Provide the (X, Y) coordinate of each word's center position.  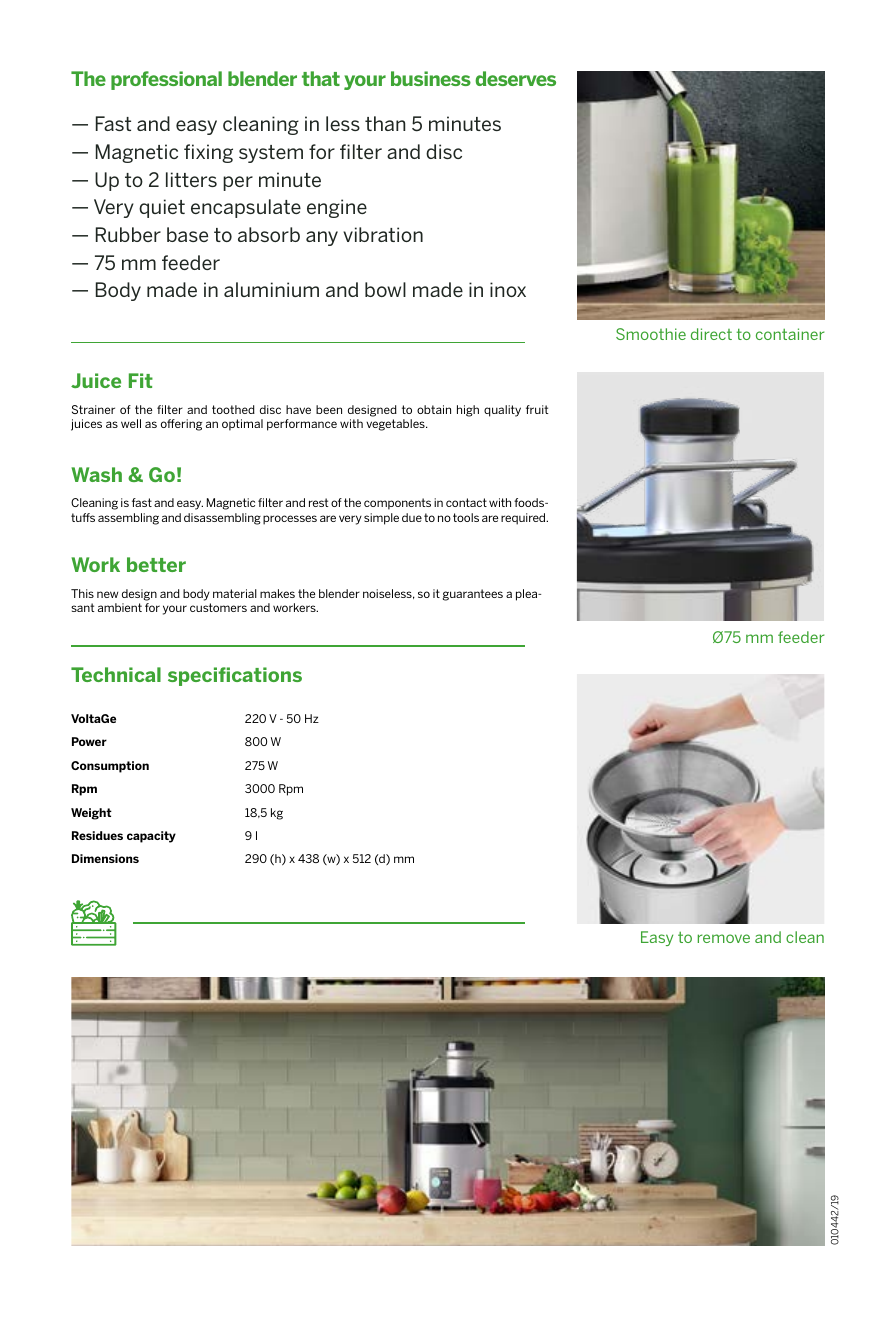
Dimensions (105, 858)
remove (724, 938)
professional (166, 80)
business (431, 78)
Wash (96, 474)
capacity (151, 837)
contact (466, 502)
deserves (515, 78)
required (524, 519)
